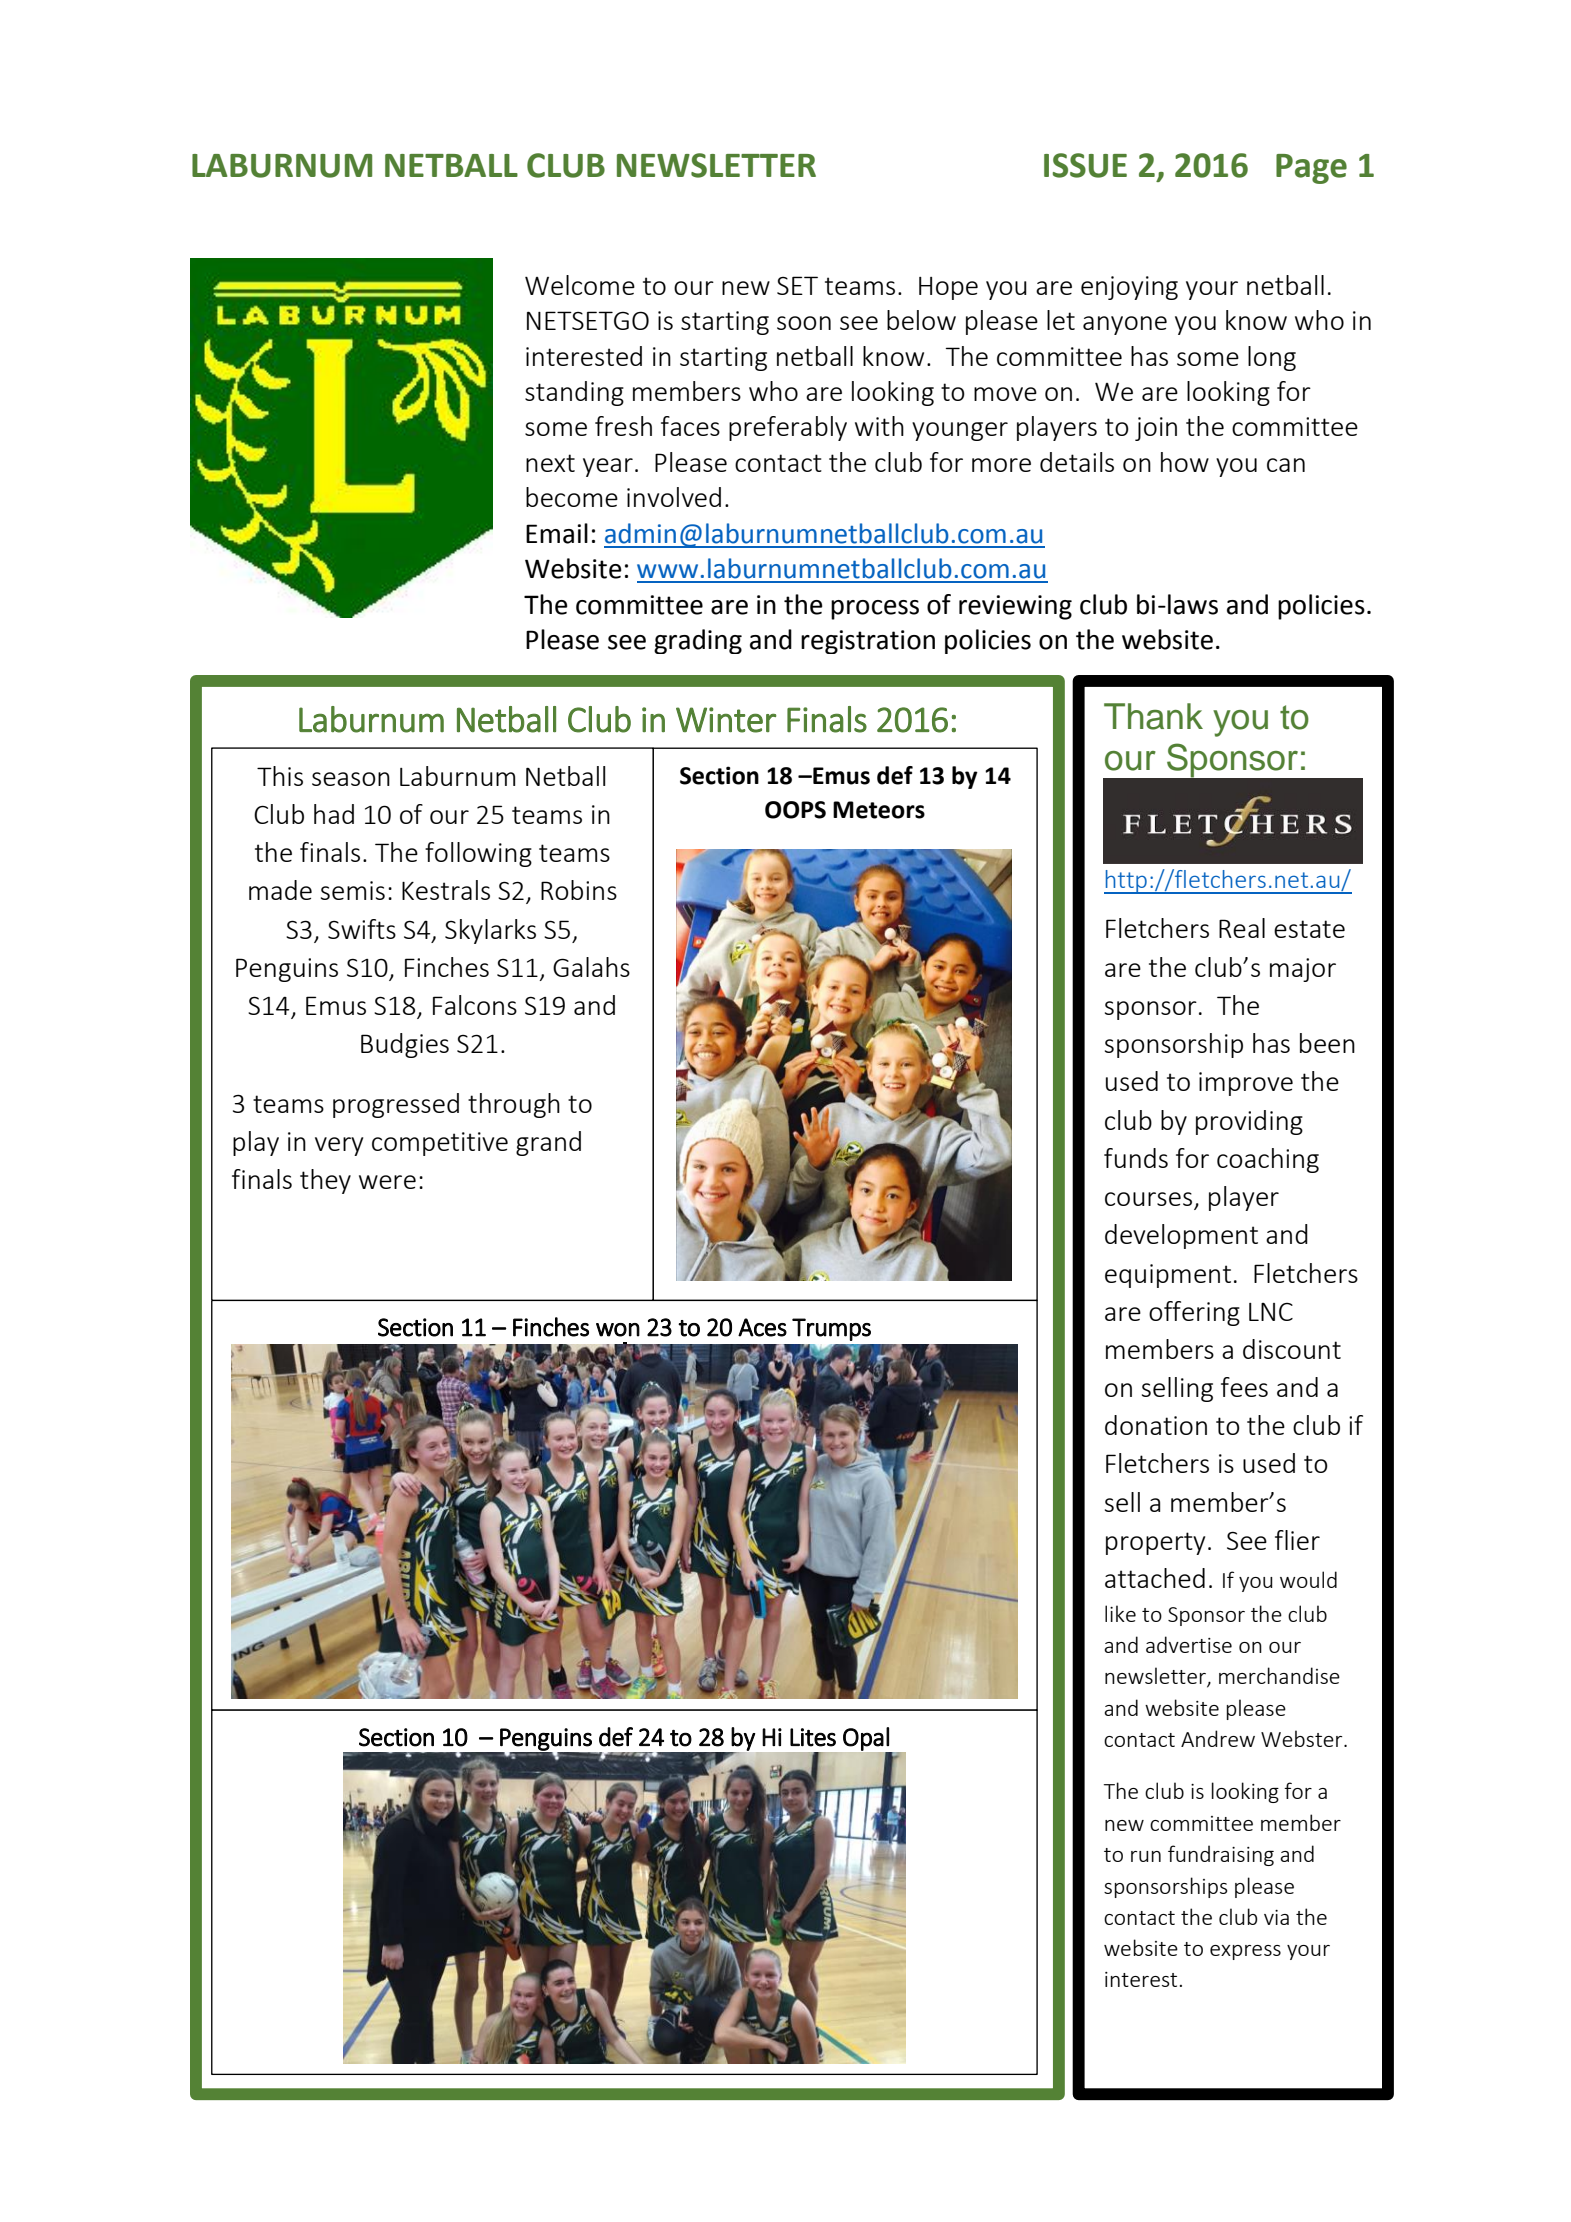 The image size is (1571, 2222). I want to click on Welcome, so click(580, 285).
